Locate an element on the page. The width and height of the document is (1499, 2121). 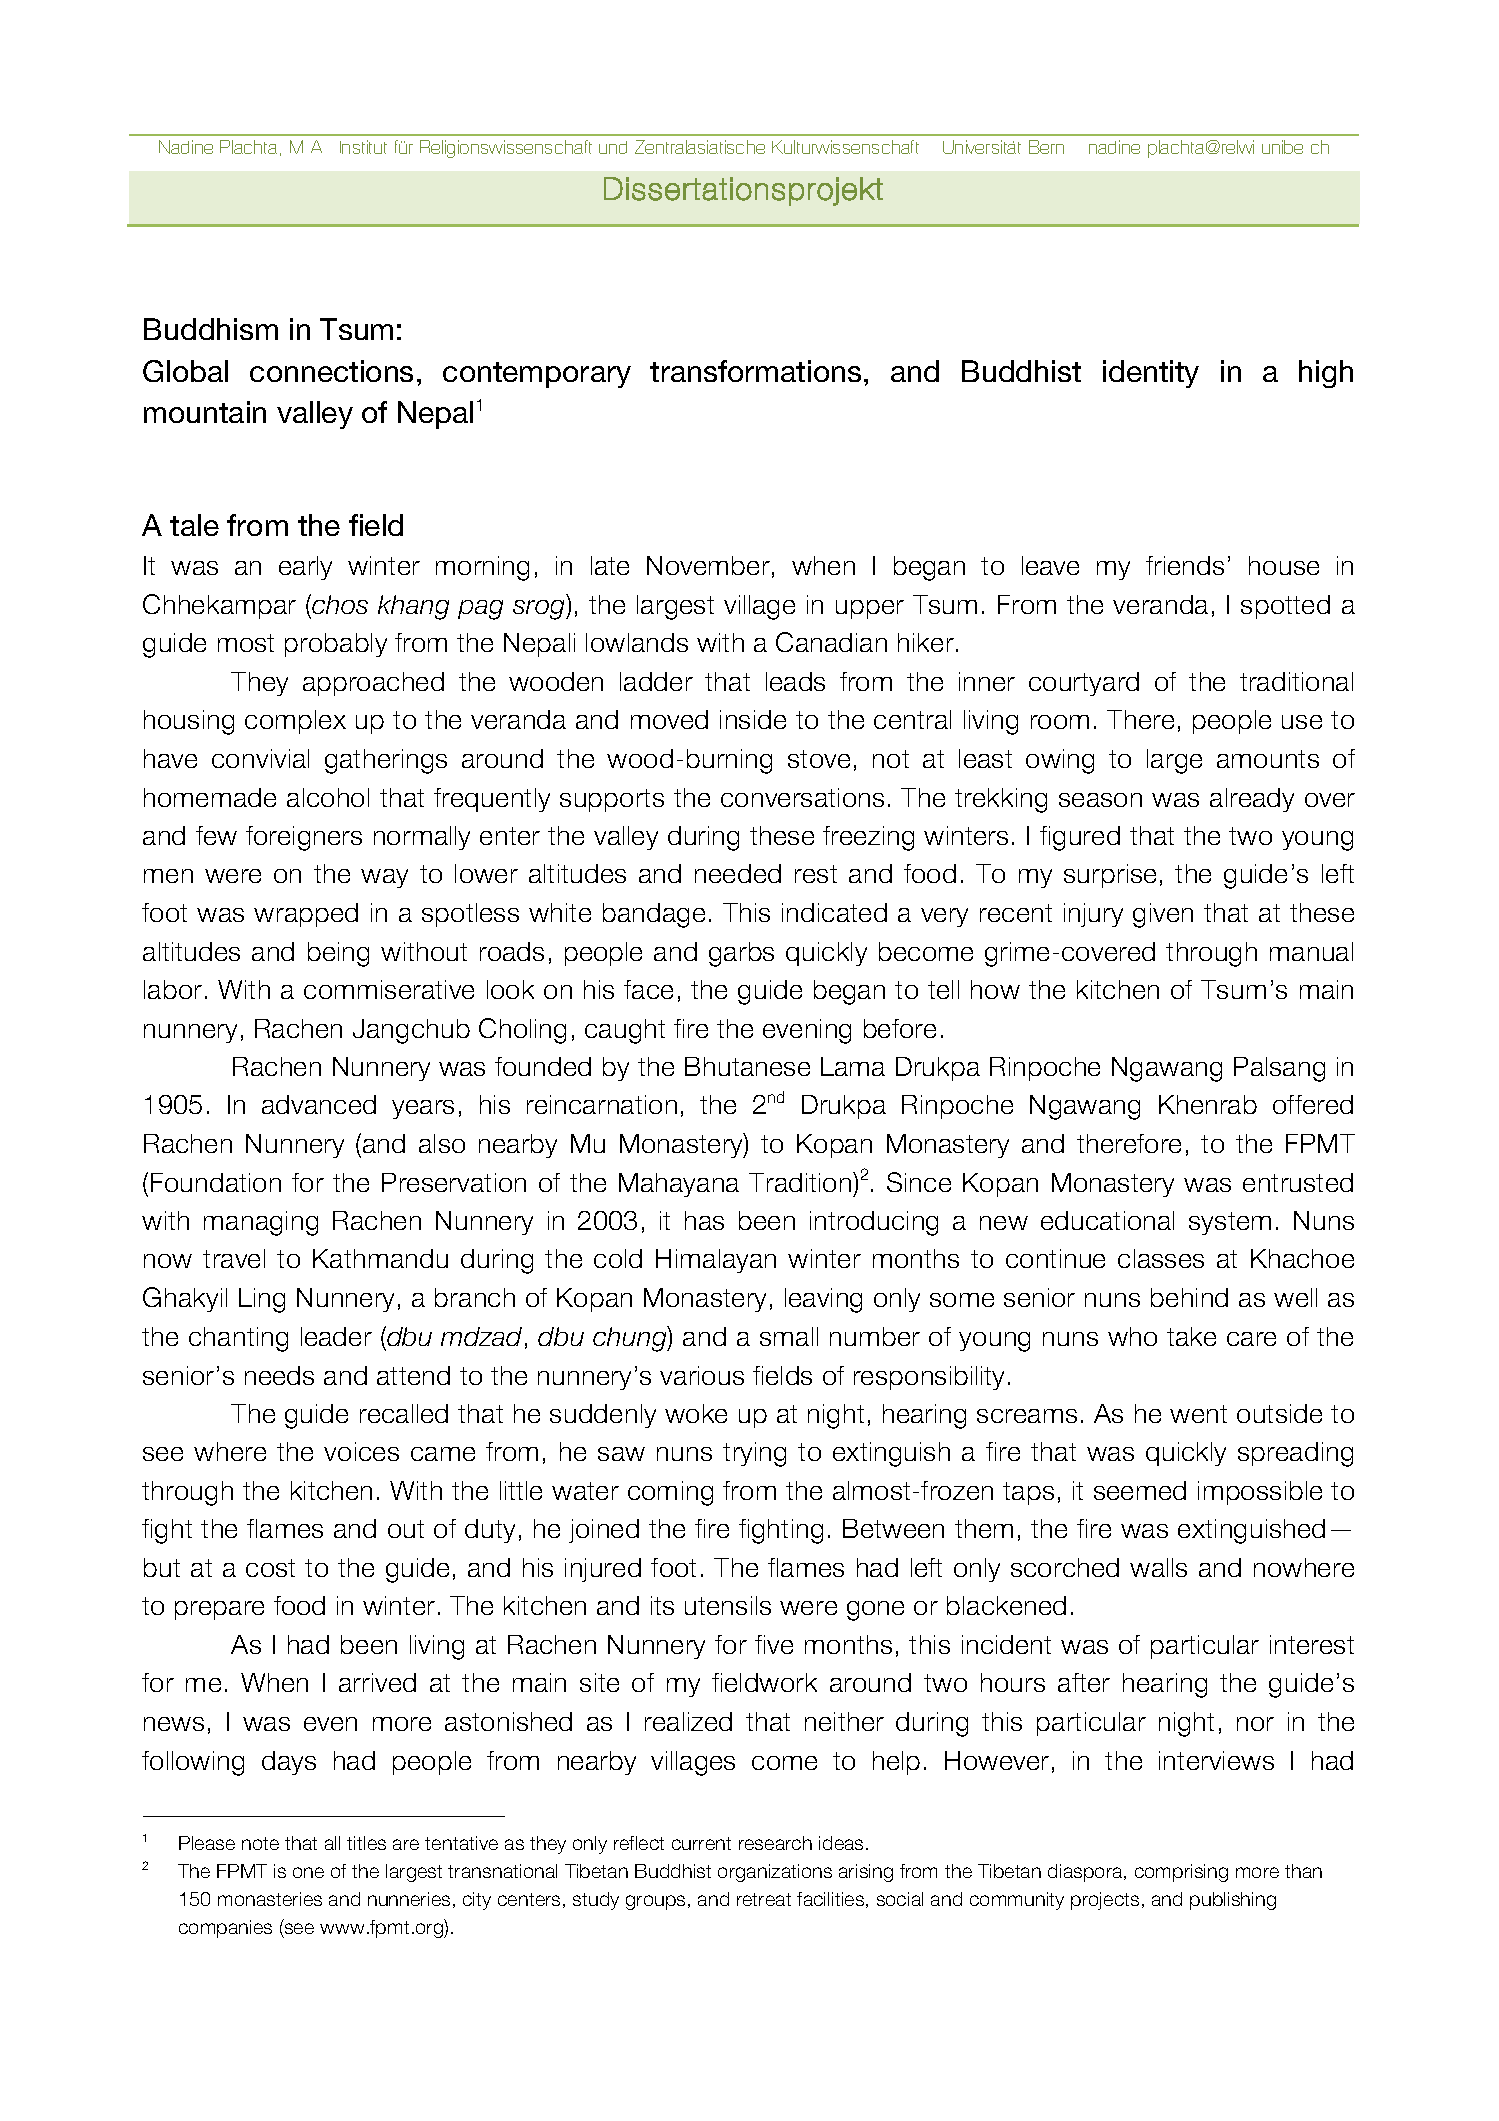
trying is located at coordinates (754, 1454).
